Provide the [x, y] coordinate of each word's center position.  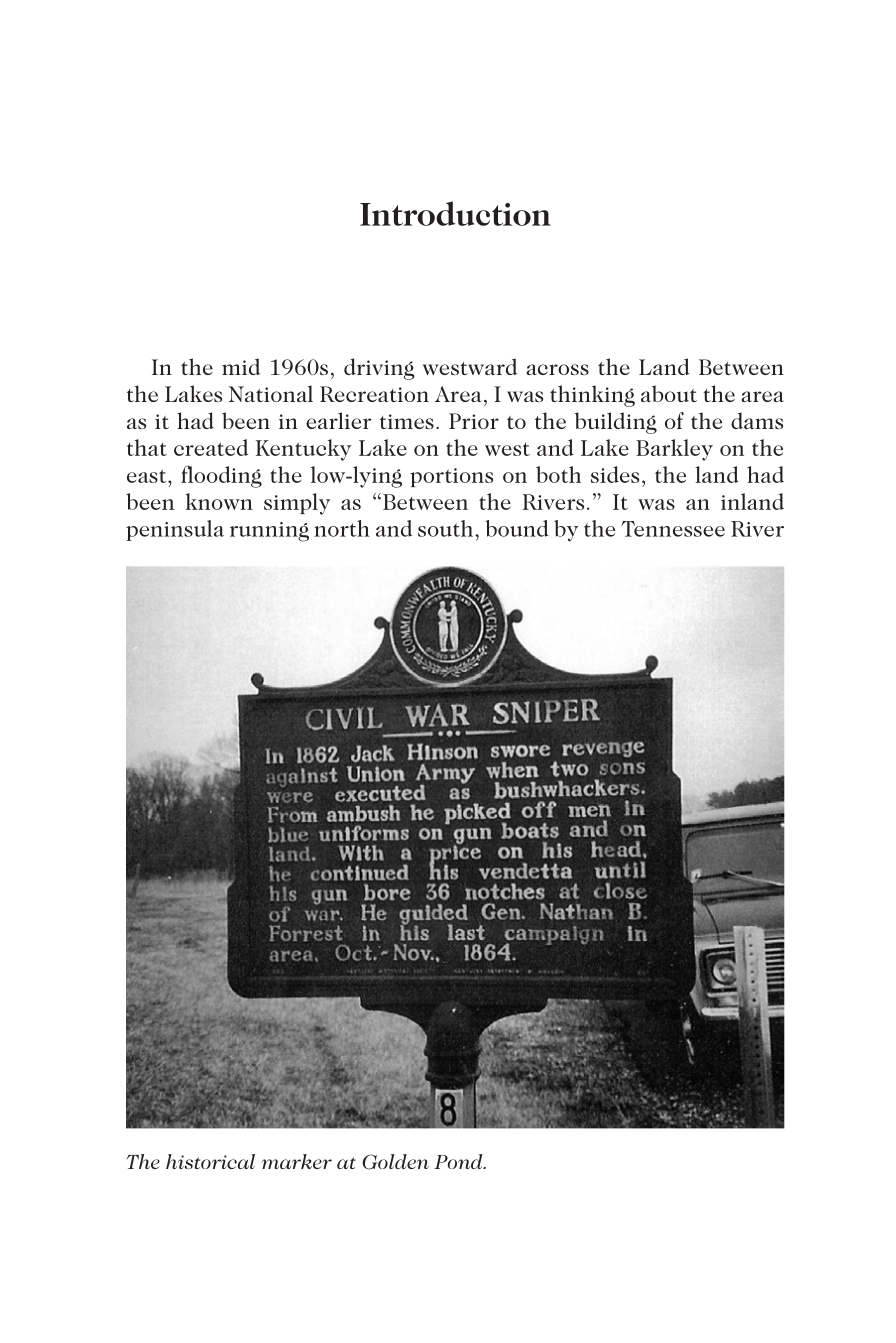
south [447, 528]
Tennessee [673, 529]
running [269, 532]
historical [210, 1161]
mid [241, 366]
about [669, 393]
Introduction [455, 213]
